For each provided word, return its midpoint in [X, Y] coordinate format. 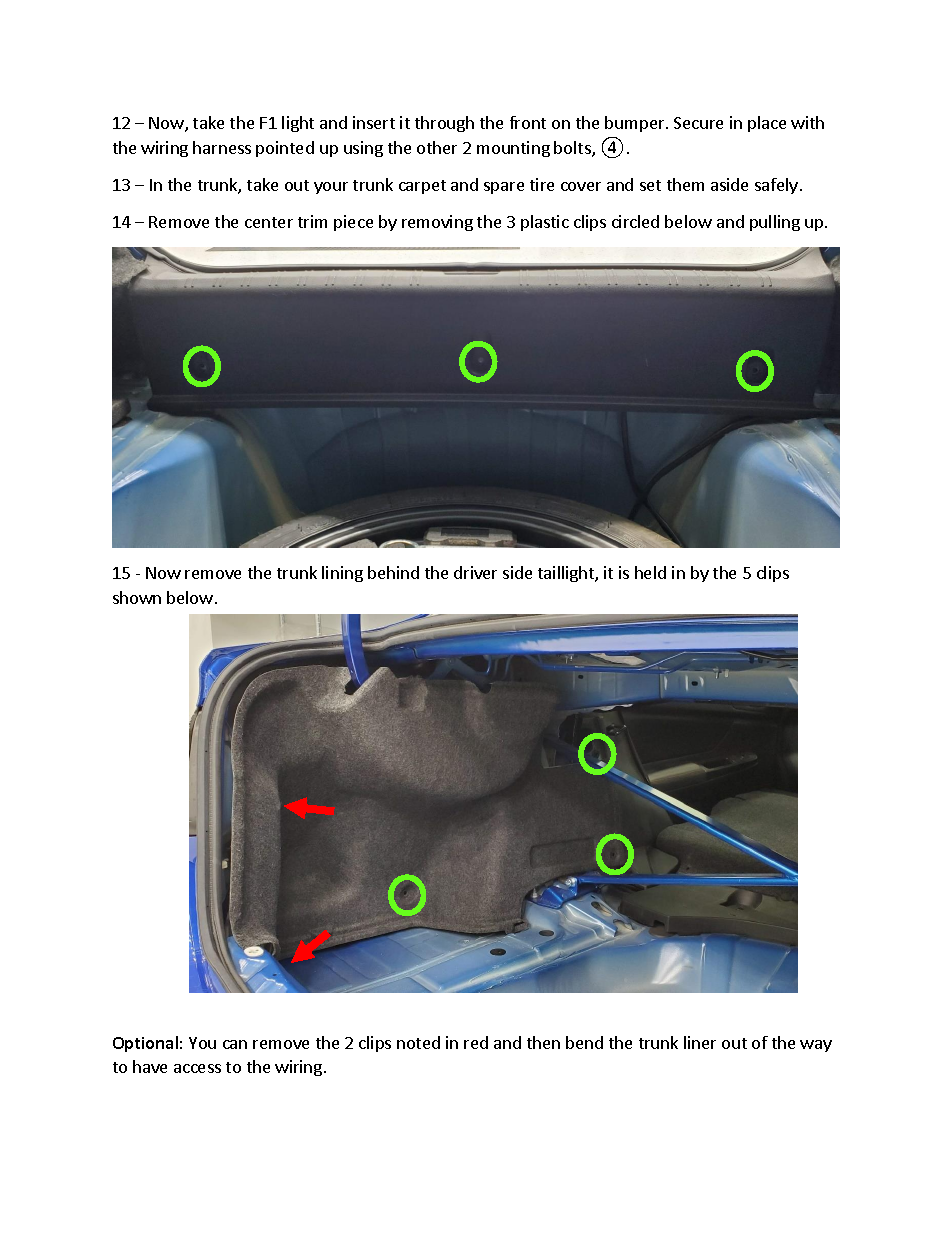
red [476, 1042]
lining [342, 574]
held [650, 572]
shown [137, 597]
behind [393, 572]
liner [700, 1042]
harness [222, 147]
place [767, 124]
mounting [513, 149]
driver [475, 572]
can [235, 1044]
